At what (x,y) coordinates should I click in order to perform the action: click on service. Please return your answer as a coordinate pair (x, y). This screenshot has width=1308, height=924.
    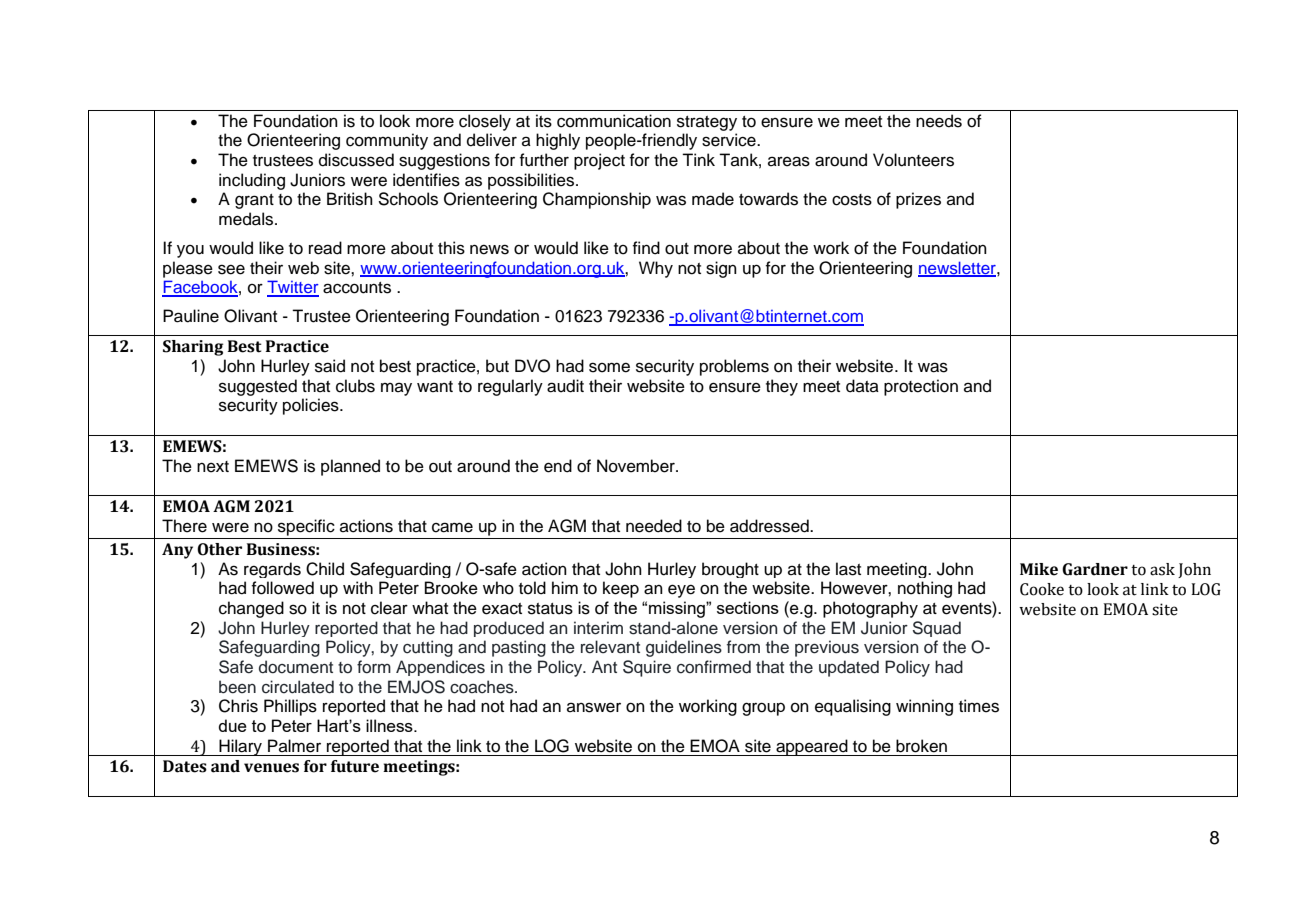
    Looking at the image, I should click on (730, 140).
